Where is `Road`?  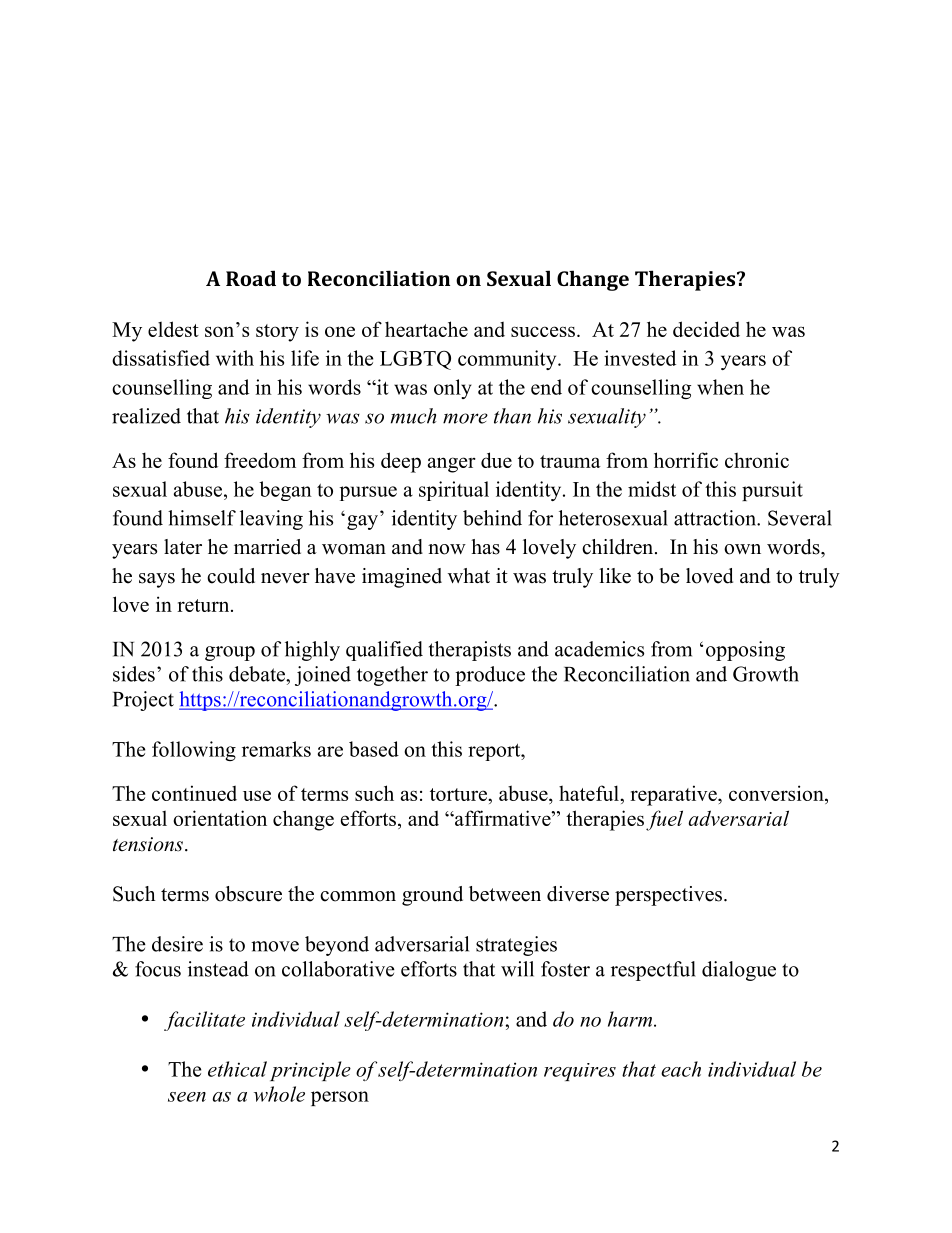
Road is located at coordinates (251, 278).
